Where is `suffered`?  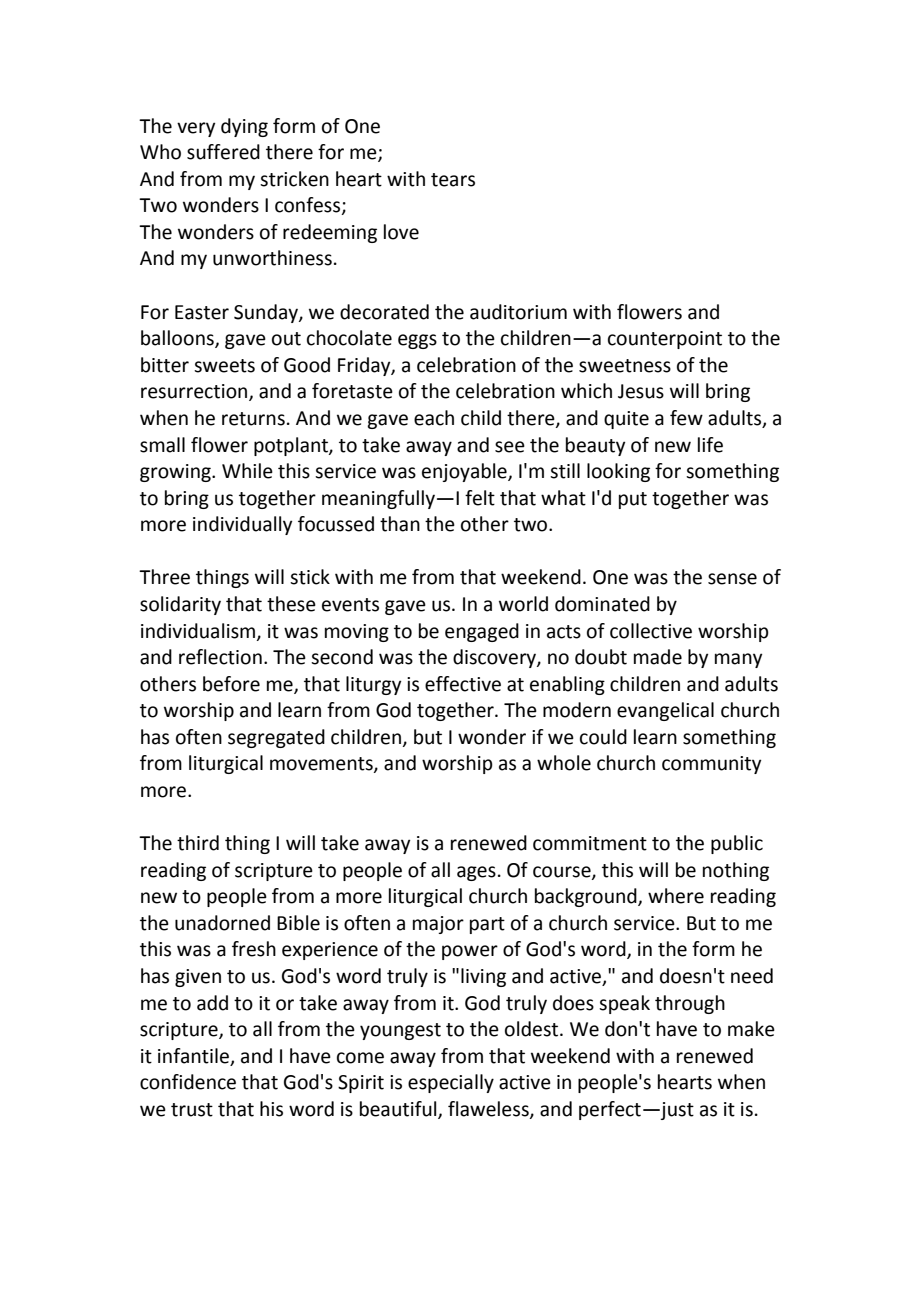
suffered is located at coordinates (223, 152).
